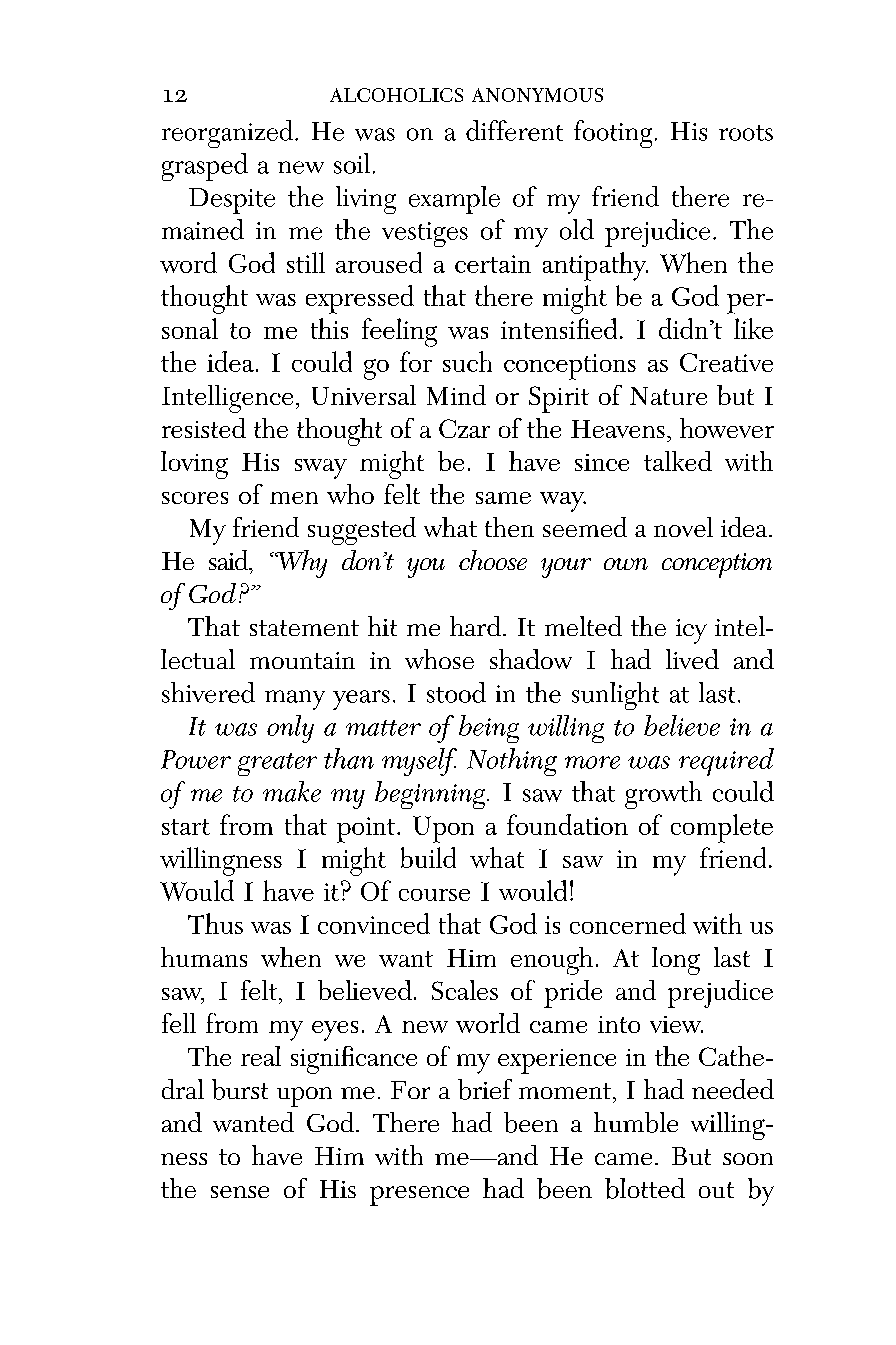 The height and width of the screenshot is (1345, 896). I want to click on out, so click(716, 1190).
